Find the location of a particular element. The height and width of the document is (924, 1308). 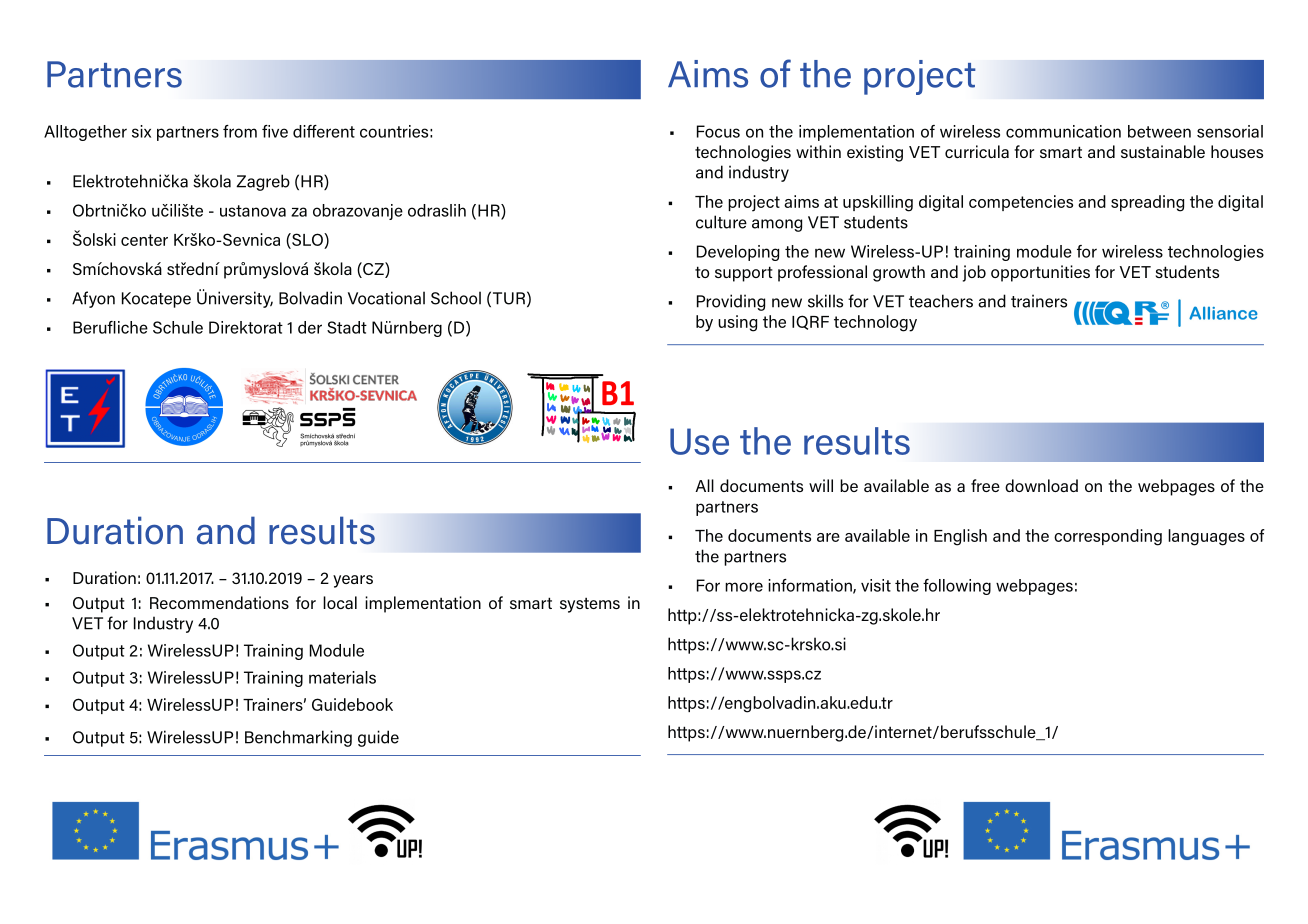

following is located at coordinates (957, 587).
